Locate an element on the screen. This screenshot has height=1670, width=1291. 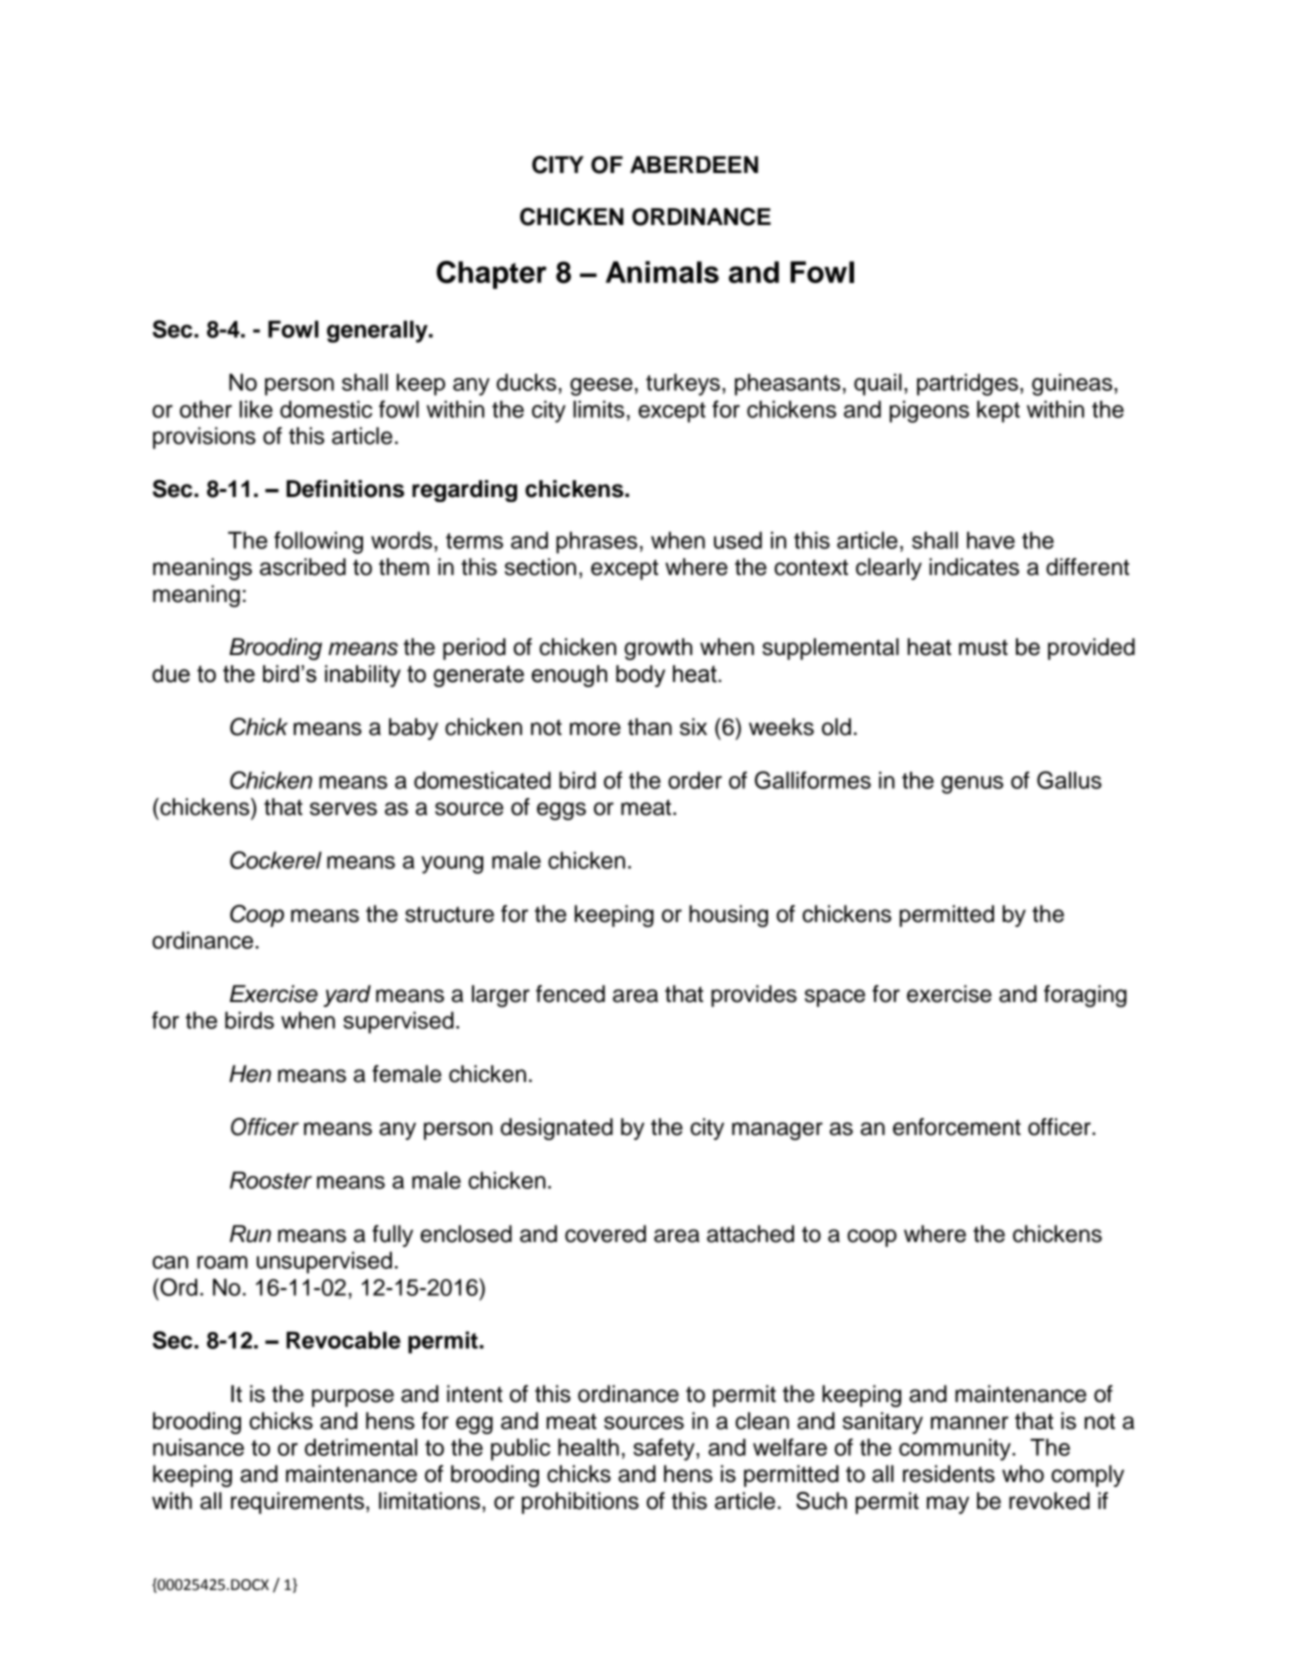
ABERDEEN is located at coordinates (694, 164).
